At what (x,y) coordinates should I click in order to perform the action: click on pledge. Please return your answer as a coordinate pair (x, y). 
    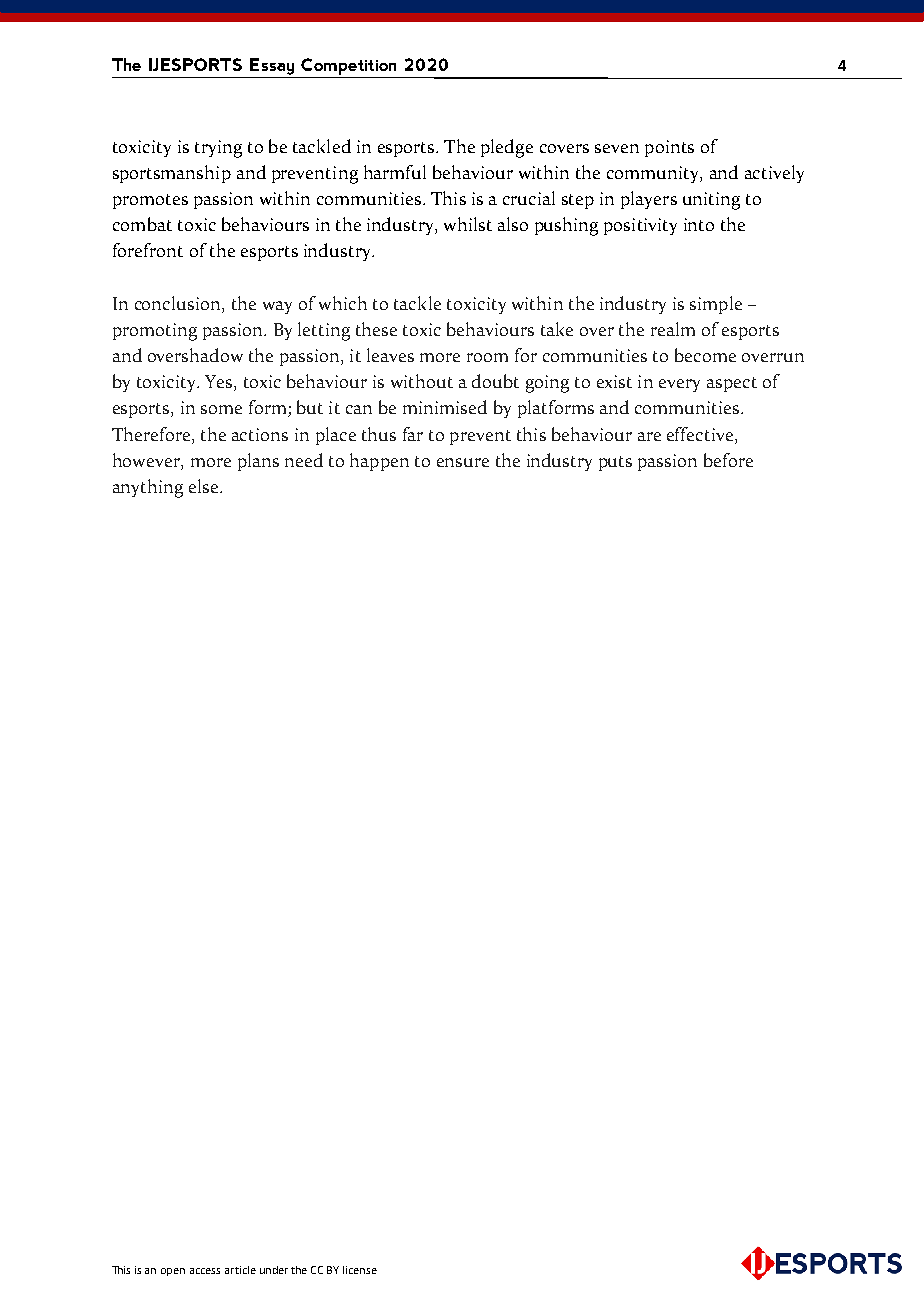
    Looking at the image, I should click on (507, 148).
